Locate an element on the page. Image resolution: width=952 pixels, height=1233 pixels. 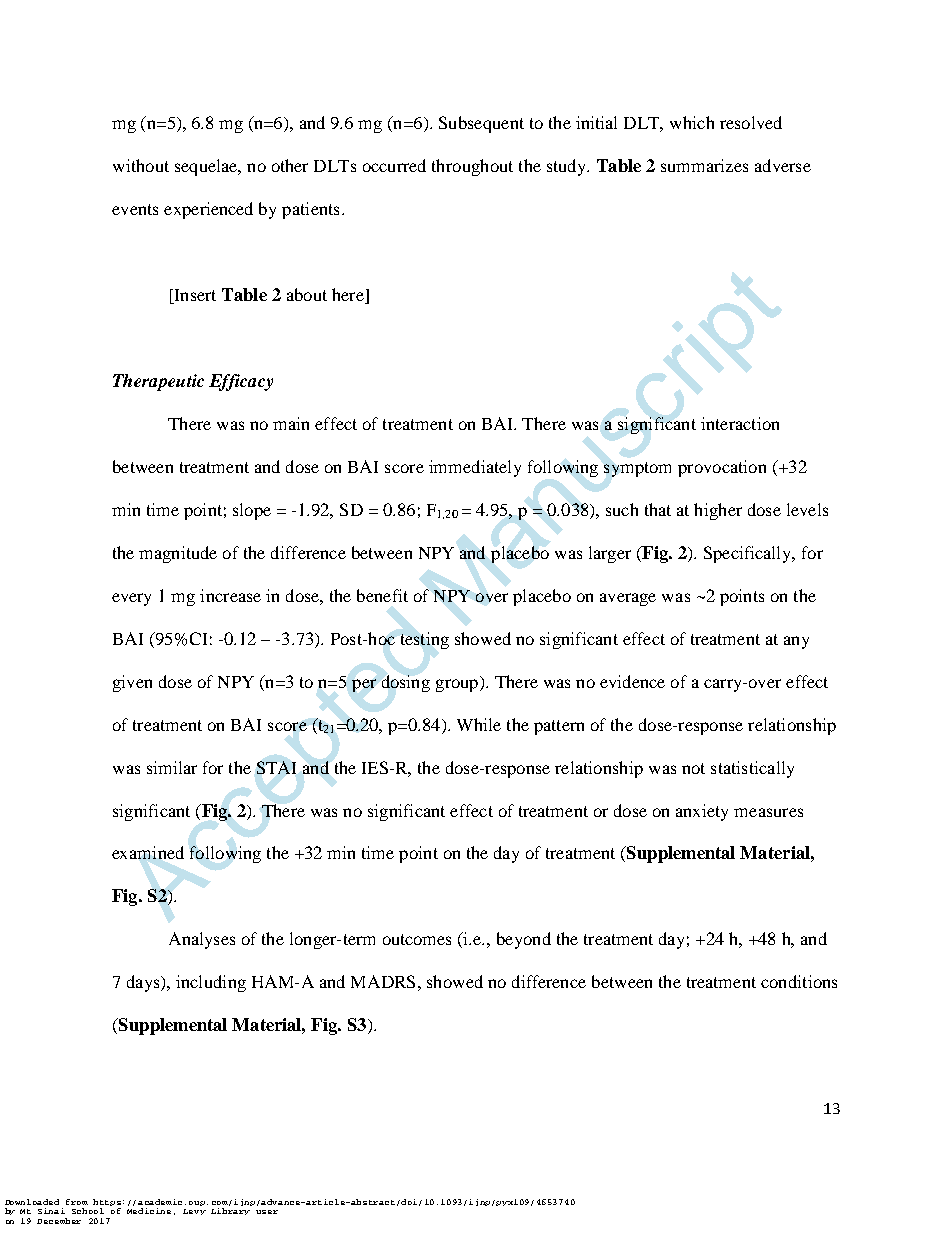
outcomes is located at coordinates (417, 939).
